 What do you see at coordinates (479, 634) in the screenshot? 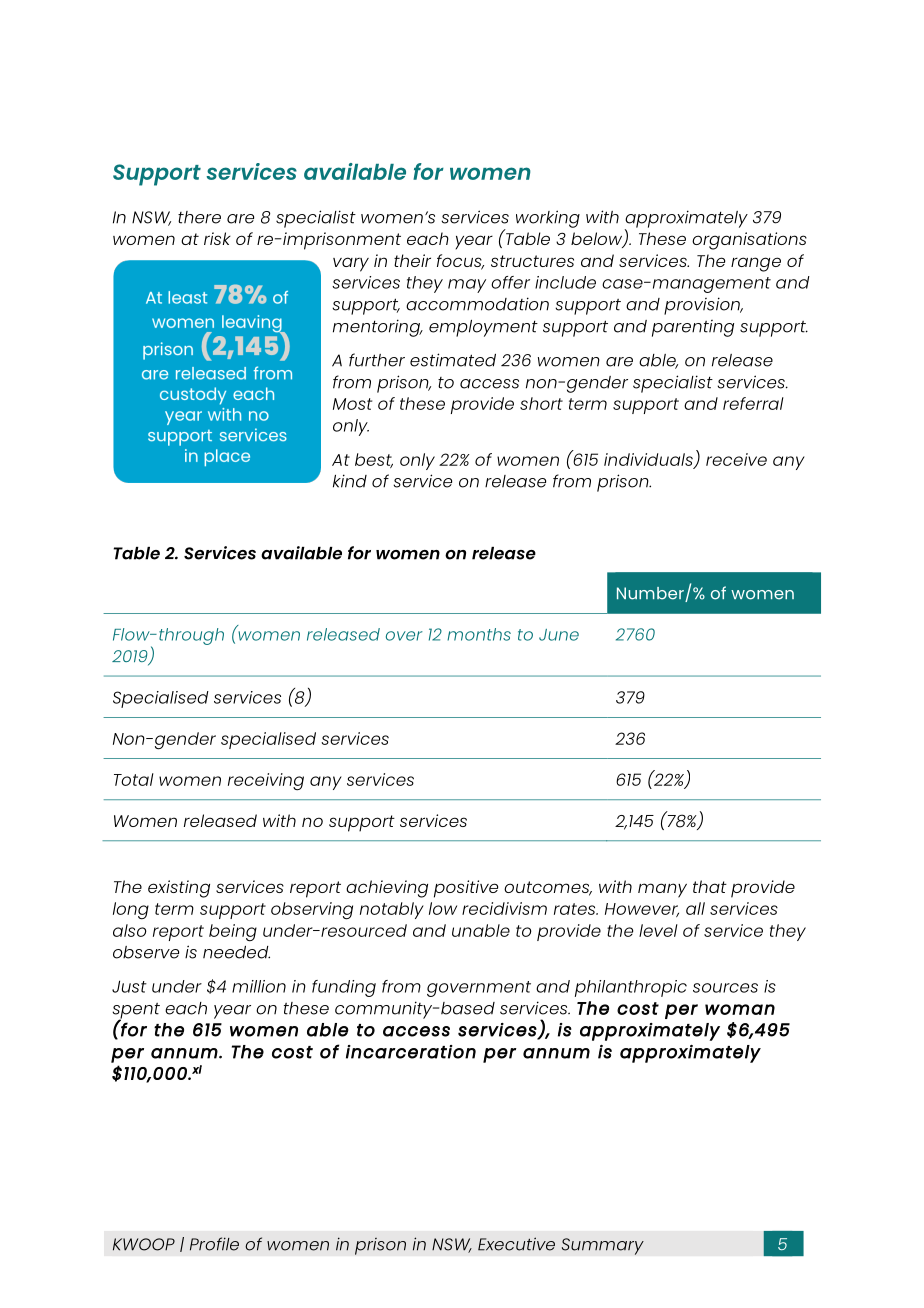
I see `months` at bounding box center [479, 634].
